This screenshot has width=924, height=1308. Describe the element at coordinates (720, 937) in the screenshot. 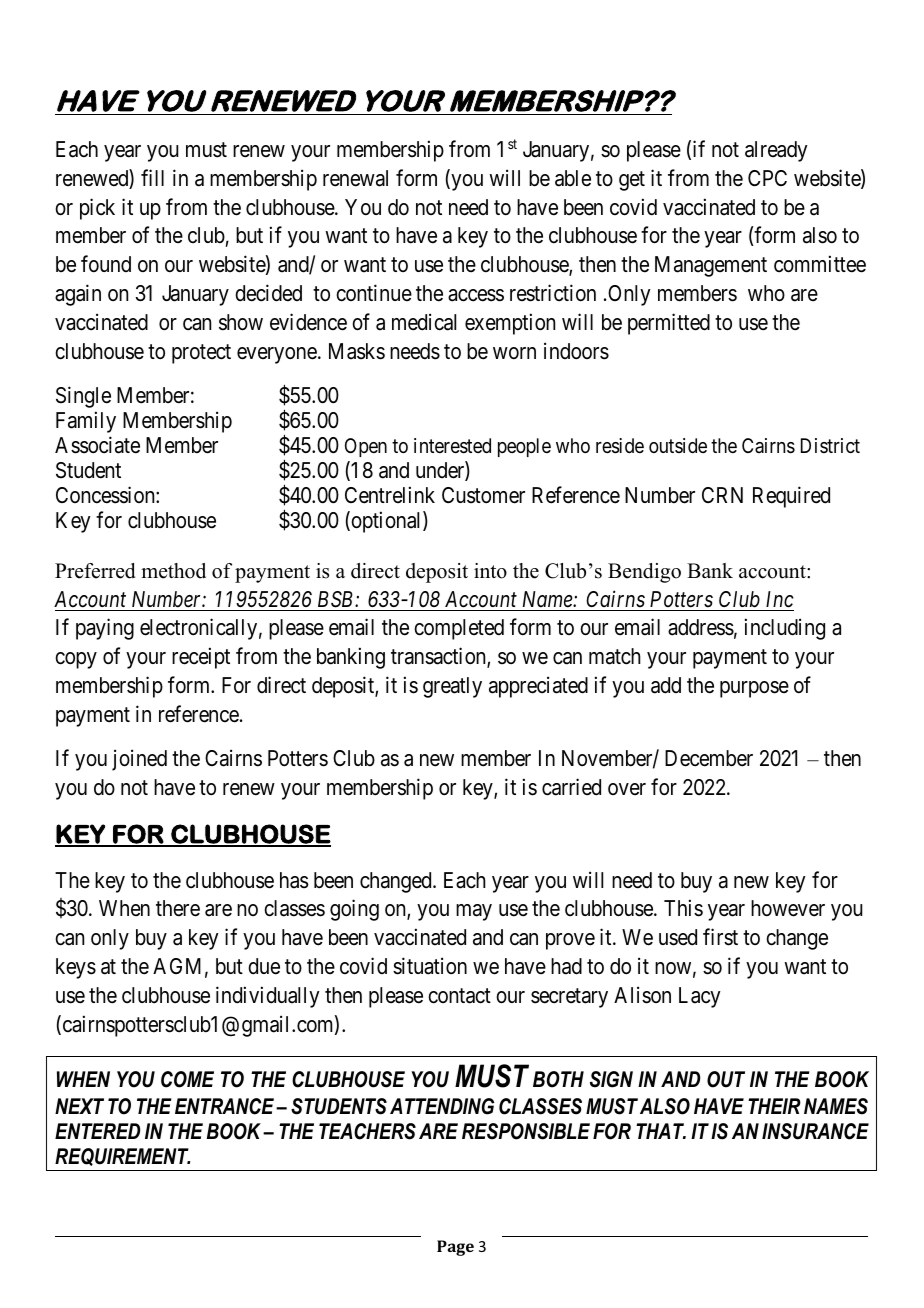

I see `first` at that location.
